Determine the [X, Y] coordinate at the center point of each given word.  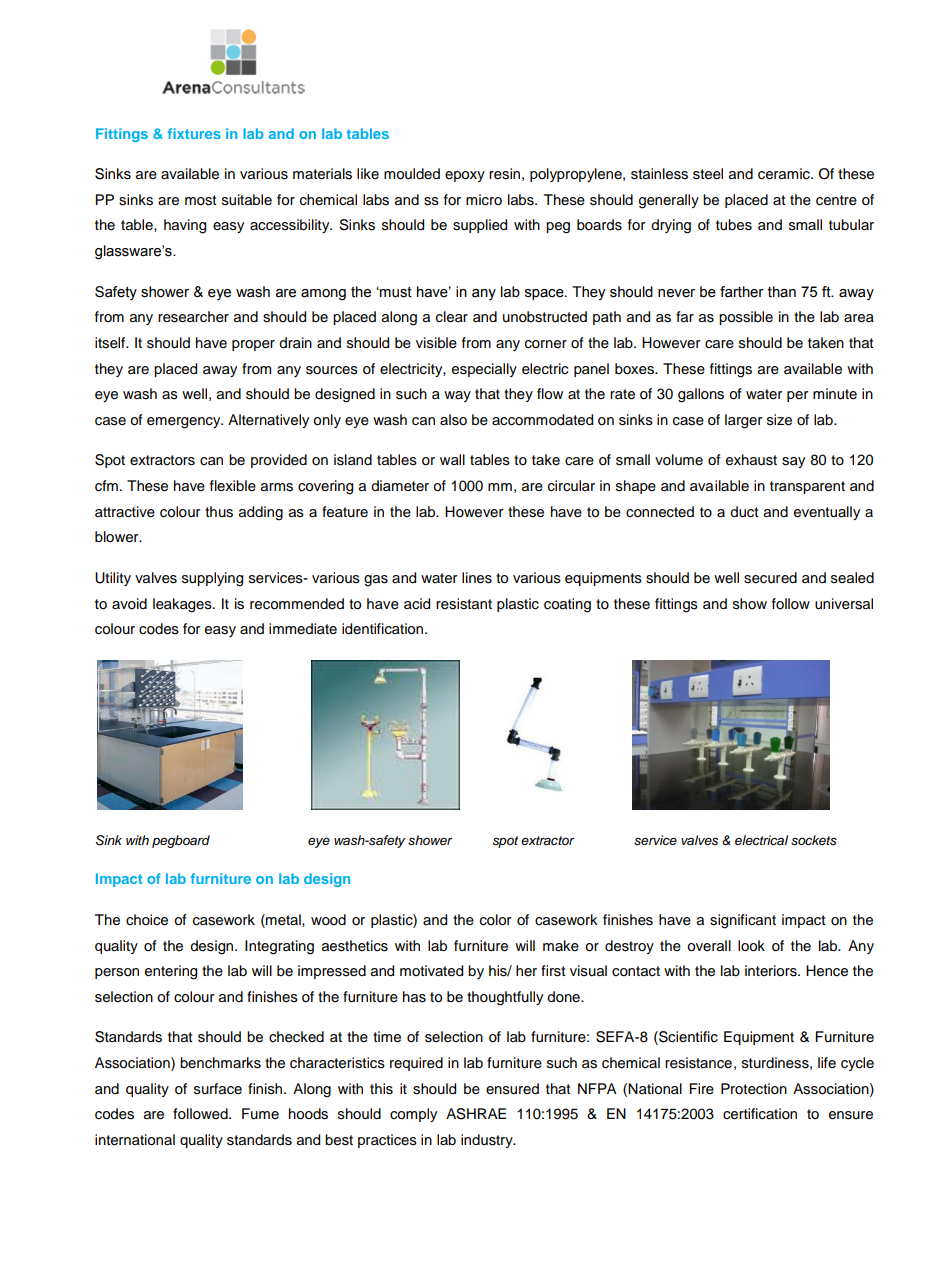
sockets [814, 840]
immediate [303, 628]
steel [708, 174]
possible [746, 318]
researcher [193, 317]
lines [477, 578]
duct [744, 512]
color [496, 920]
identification [384, 629]
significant [743, 921]
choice [147, 920]
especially [484, 370]
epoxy [465, 176]
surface [218, 1089]
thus [219, 512]
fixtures [194, 133]
